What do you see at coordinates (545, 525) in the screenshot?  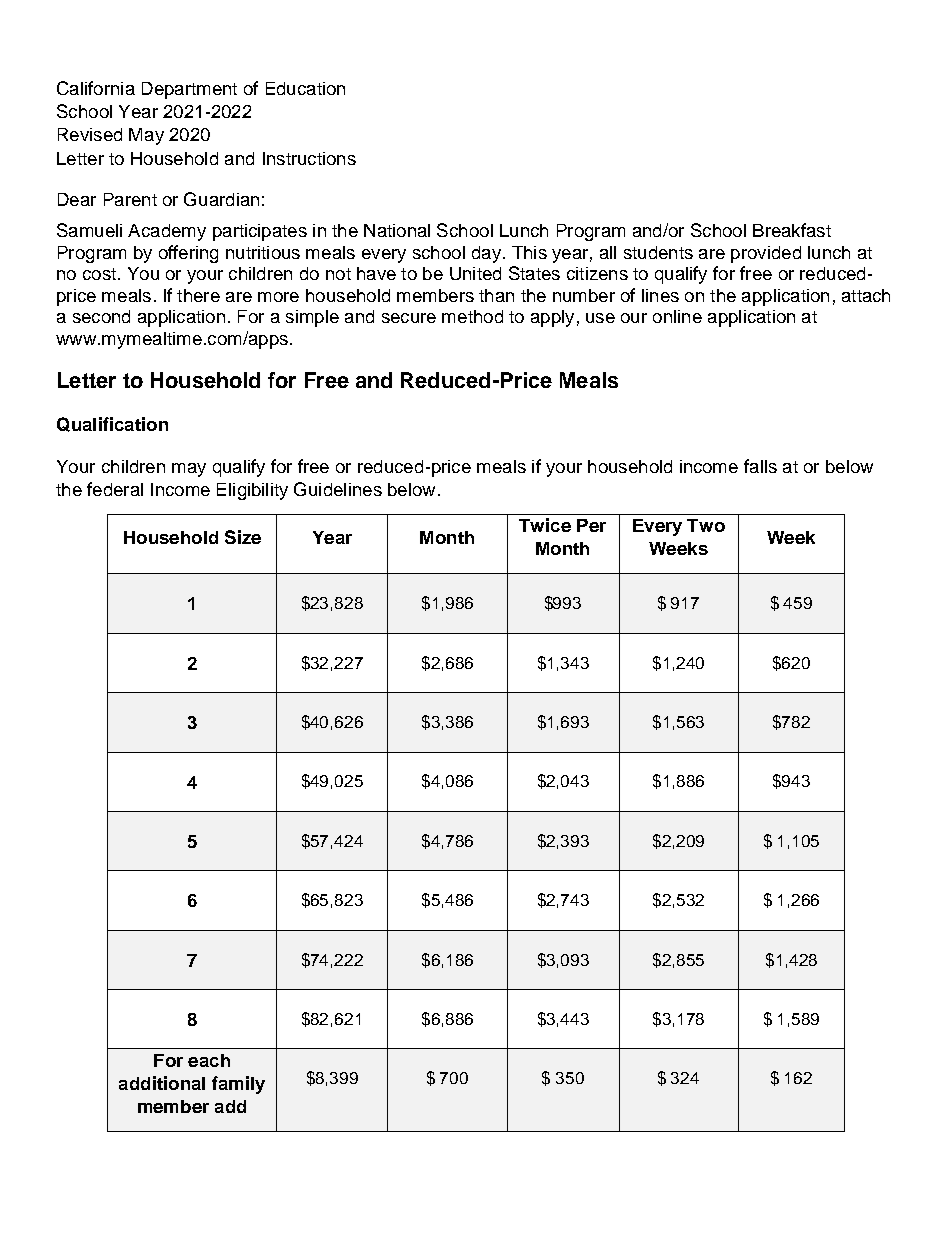 I see `Twice` at bounding box center [545, 525].
